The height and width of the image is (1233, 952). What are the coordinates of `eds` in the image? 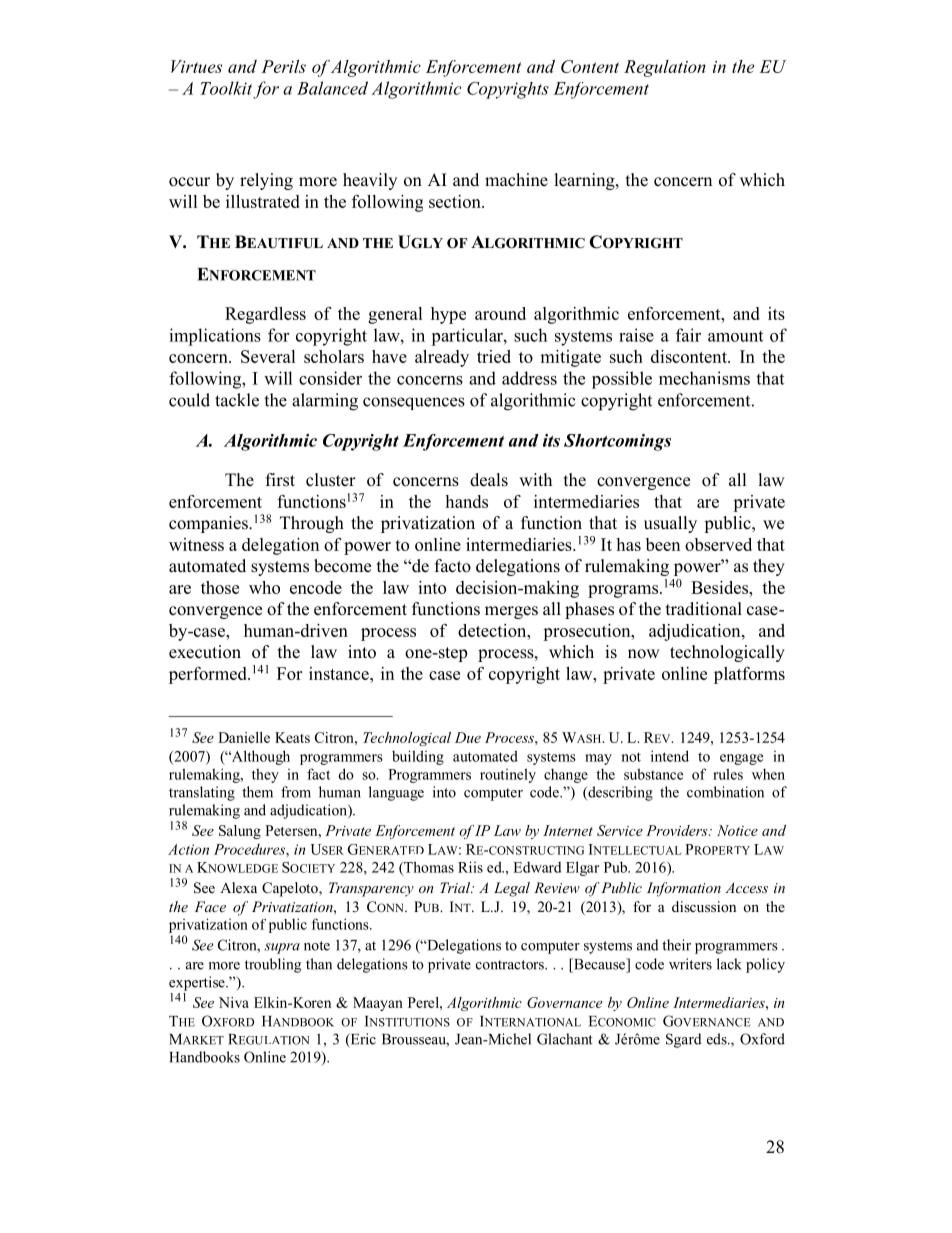 It's located at (718, 1039).
